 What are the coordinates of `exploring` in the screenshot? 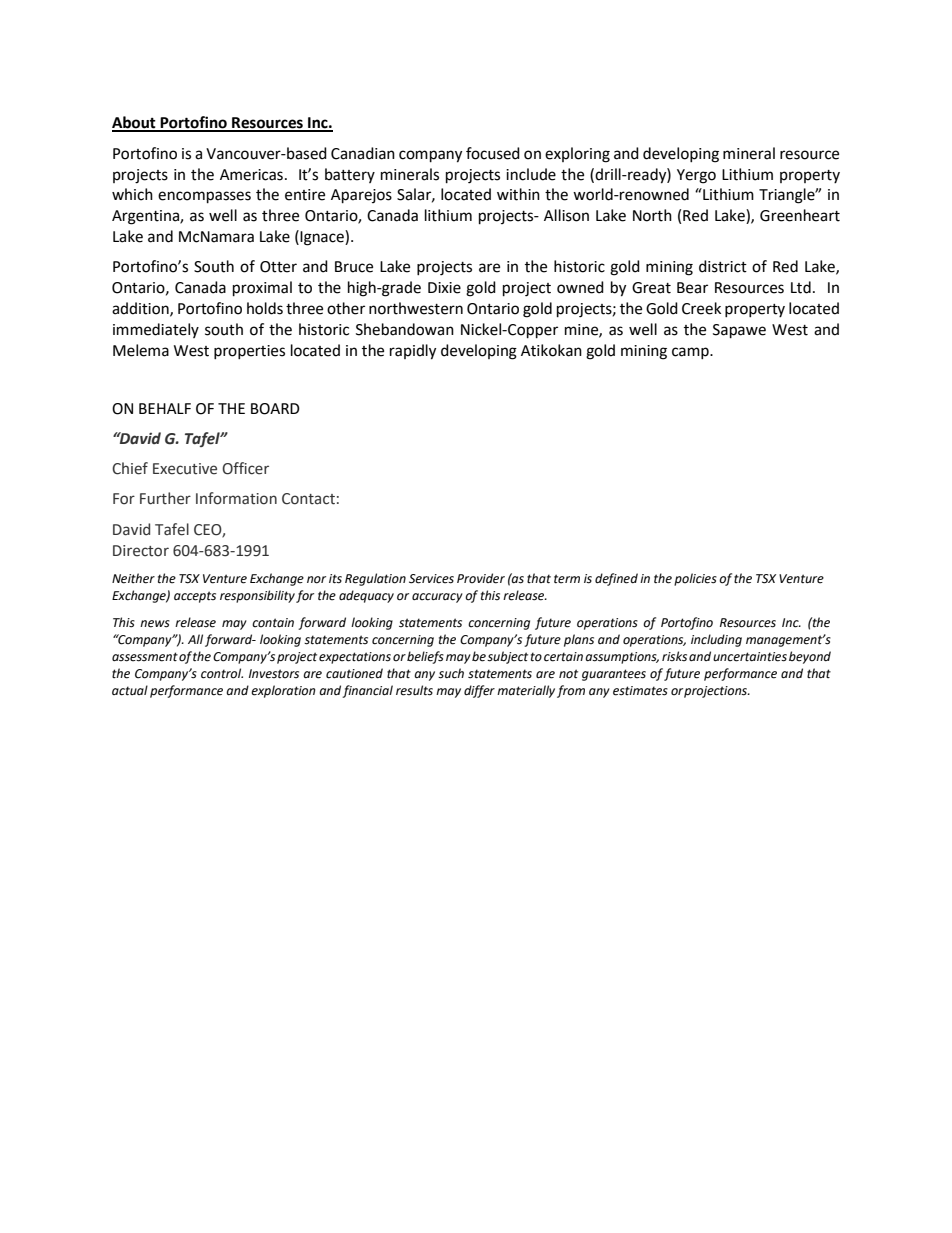 It's located at (577, 155).
